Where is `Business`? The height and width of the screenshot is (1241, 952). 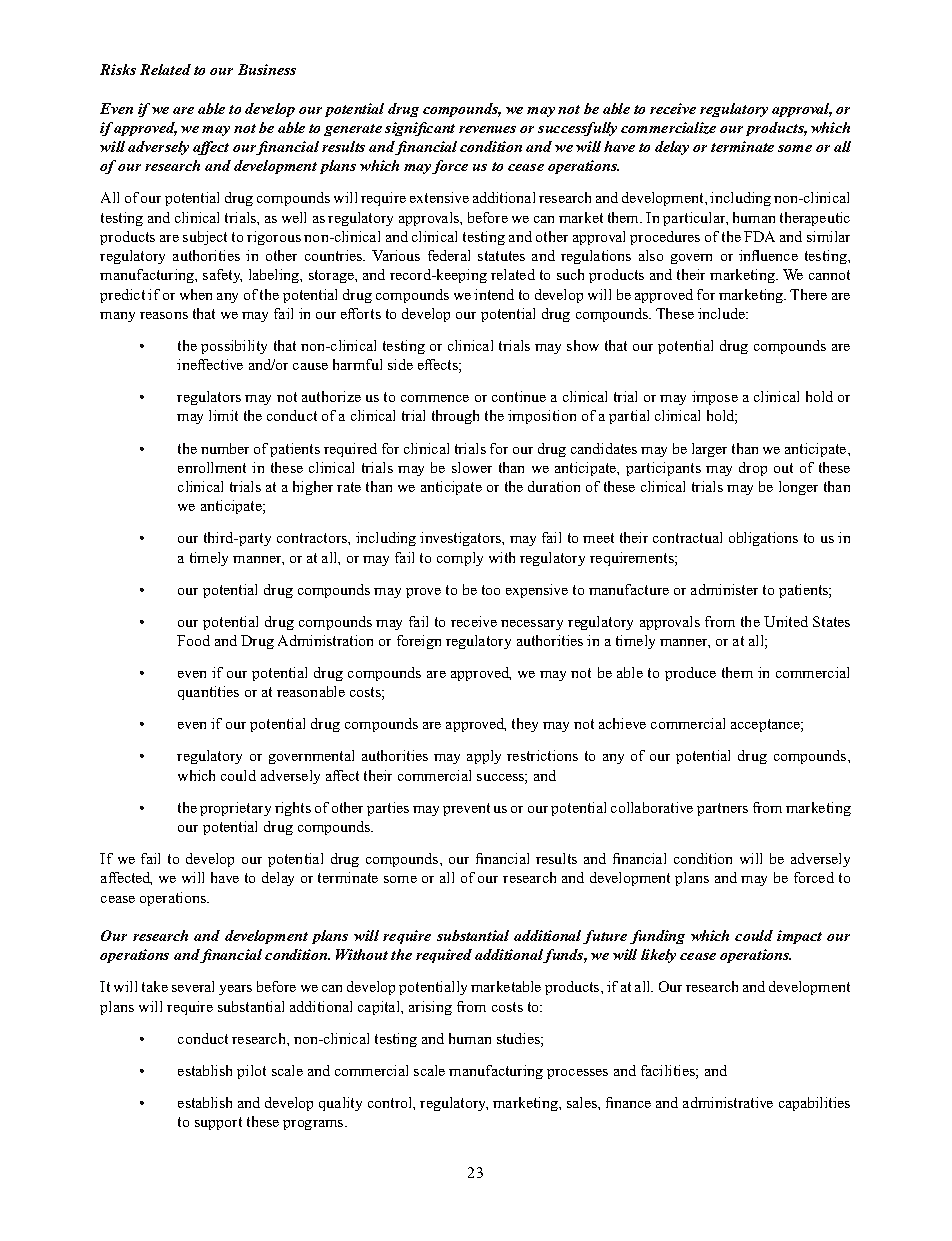
Business is located at coordinates (267, 69).
